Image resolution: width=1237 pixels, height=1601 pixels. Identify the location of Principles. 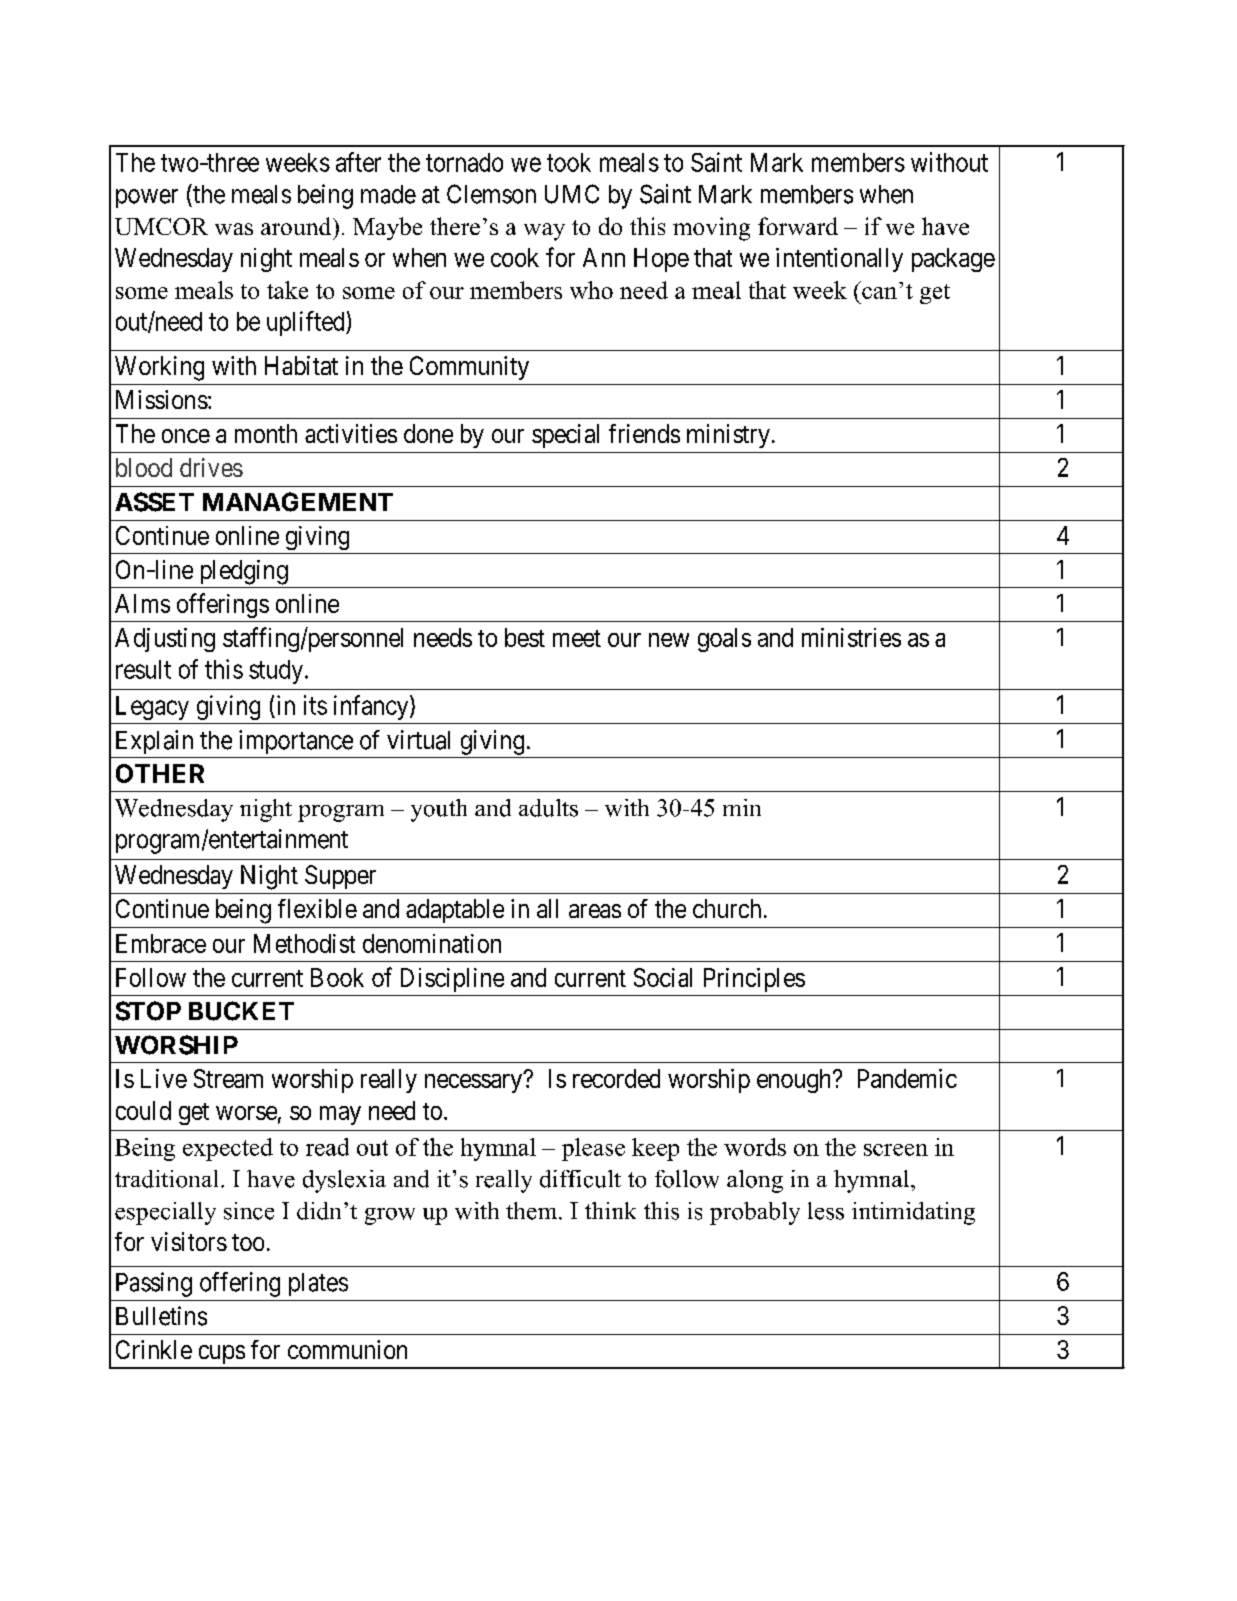
(754, 980).
